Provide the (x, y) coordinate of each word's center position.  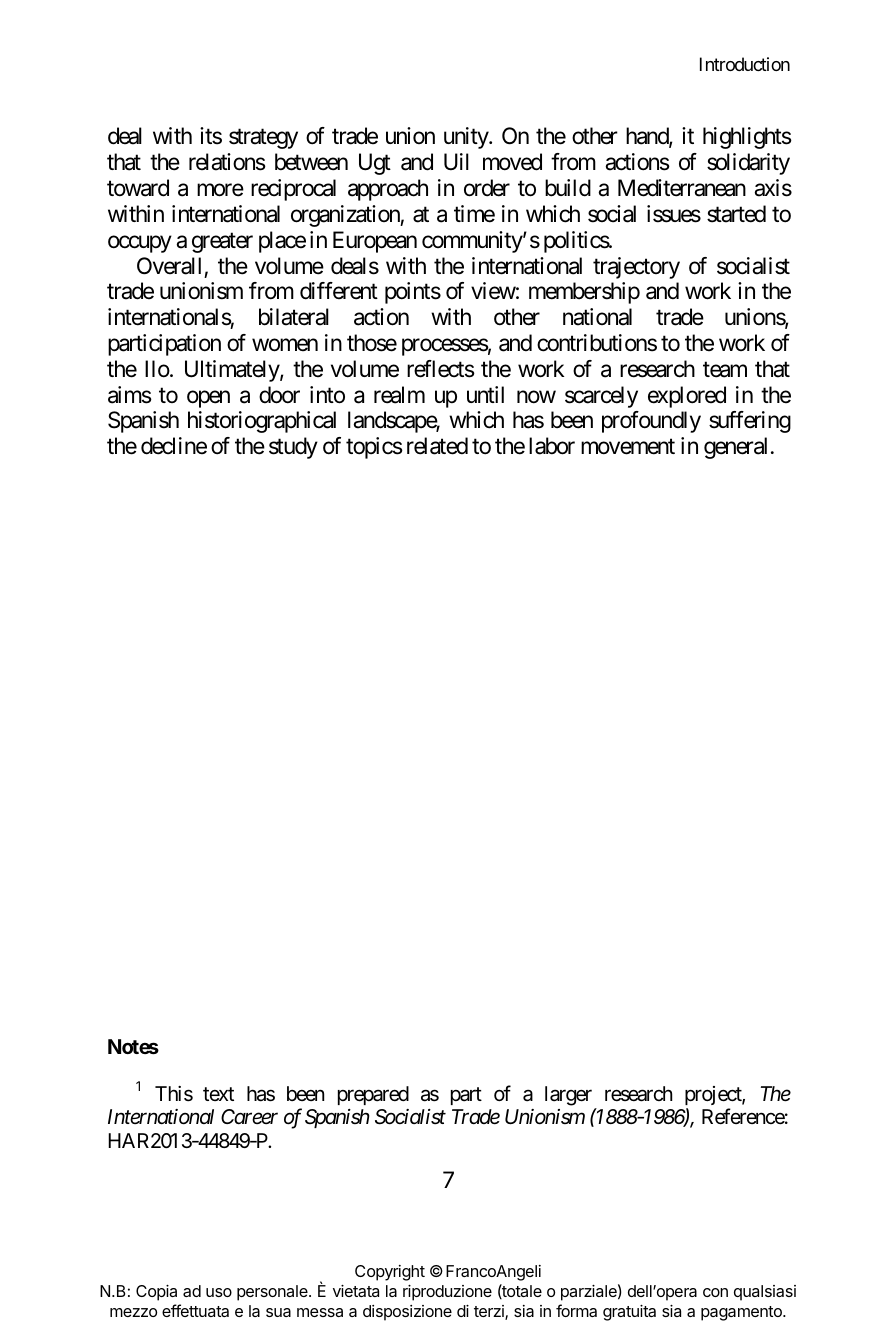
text (218, 1094)
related (437, 446)
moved (512, 162)
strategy (263, 139)
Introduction (745, 64)
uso (219, 1292)
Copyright (390, 1273)
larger (568, 1096)
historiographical (262, 422)
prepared (373, 1095)
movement (628, 447)
